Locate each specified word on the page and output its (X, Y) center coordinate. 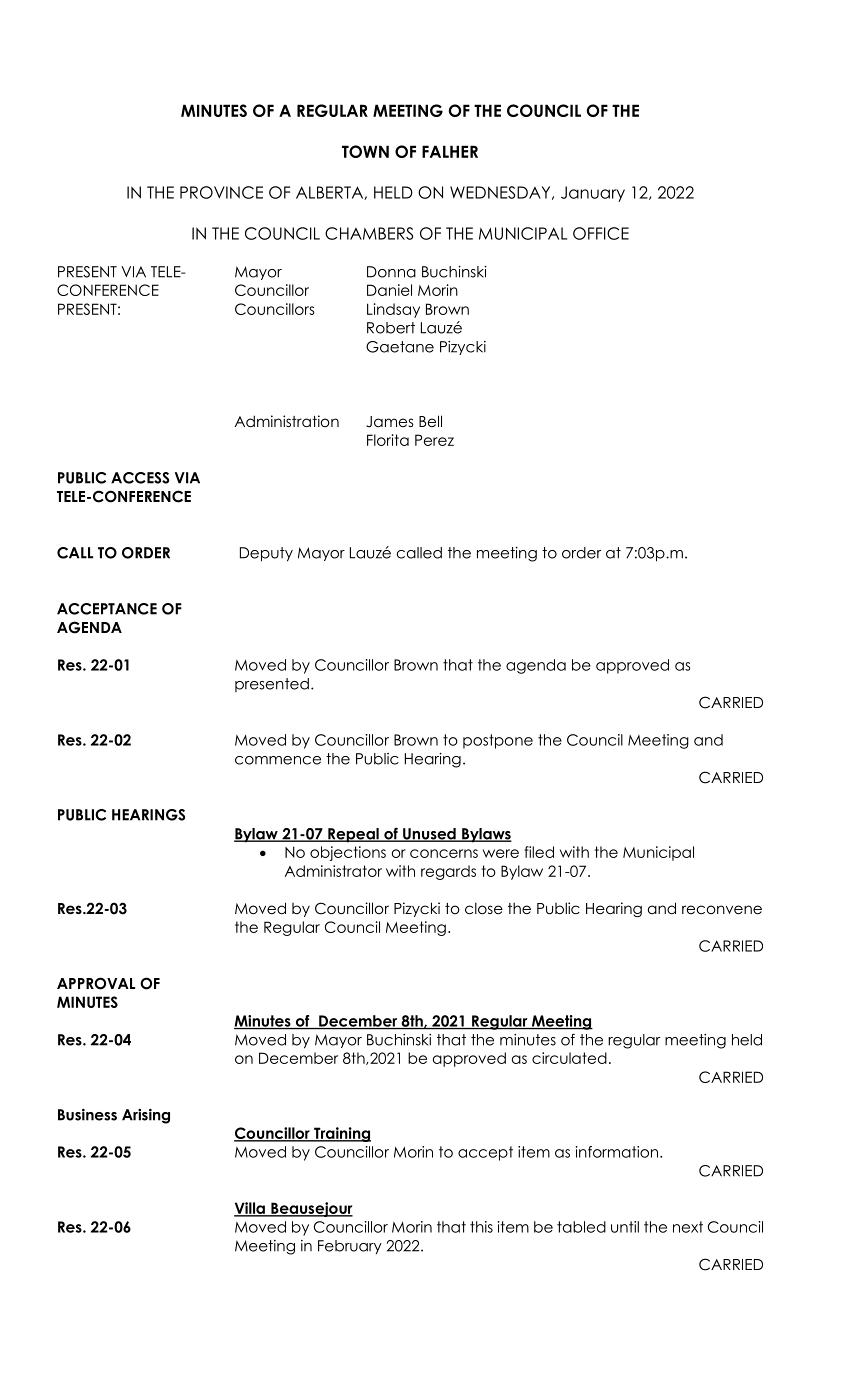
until (625, 1227)
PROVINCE (221, 192)
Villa (250, 1209)
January (593, 194)
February (350, 1247)
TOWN (365, 151)
